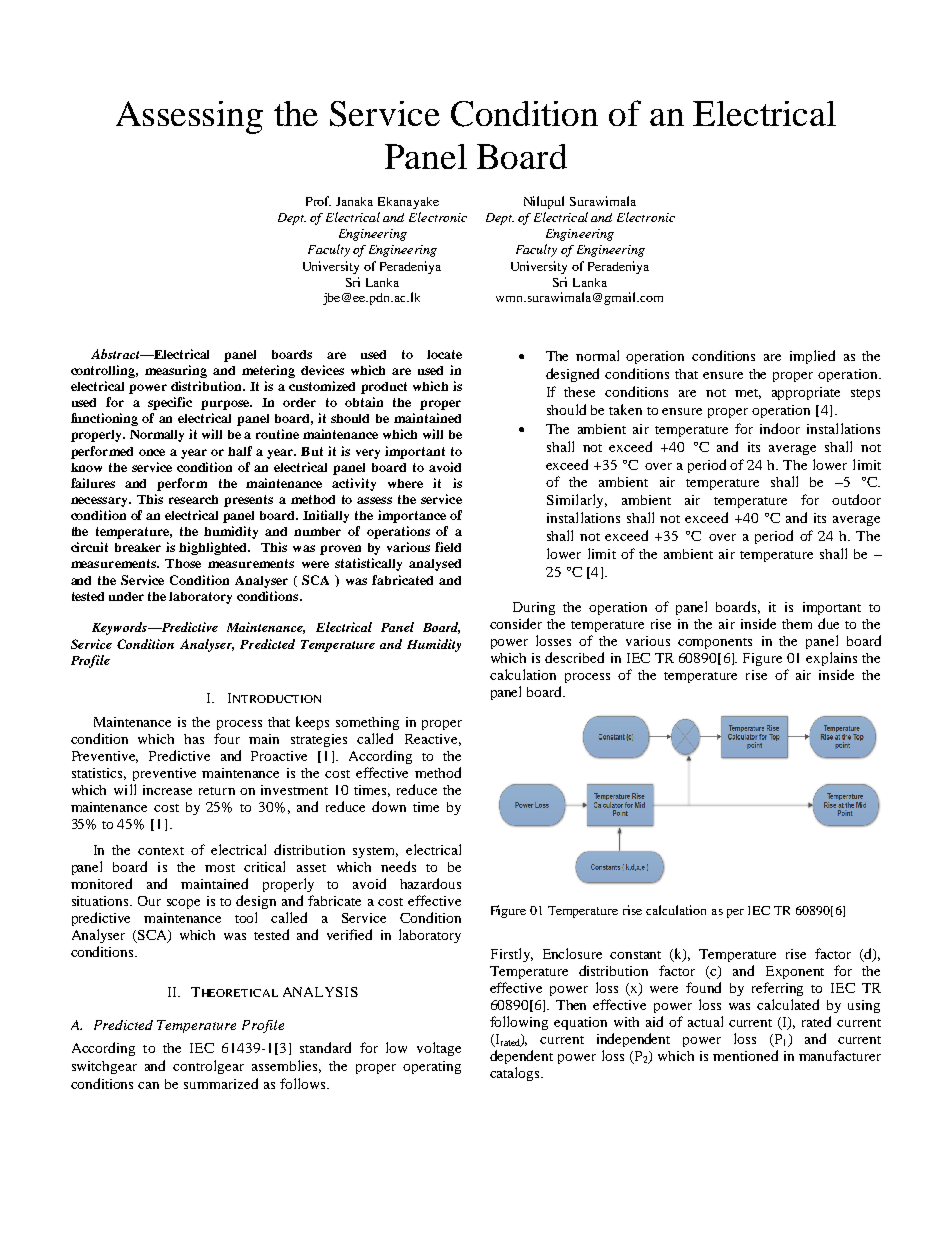 The image size is (952, 1233). What do you see at coordinates (367, 723) in the screenshot?
I see `something` at bounding box center [367, 723].
